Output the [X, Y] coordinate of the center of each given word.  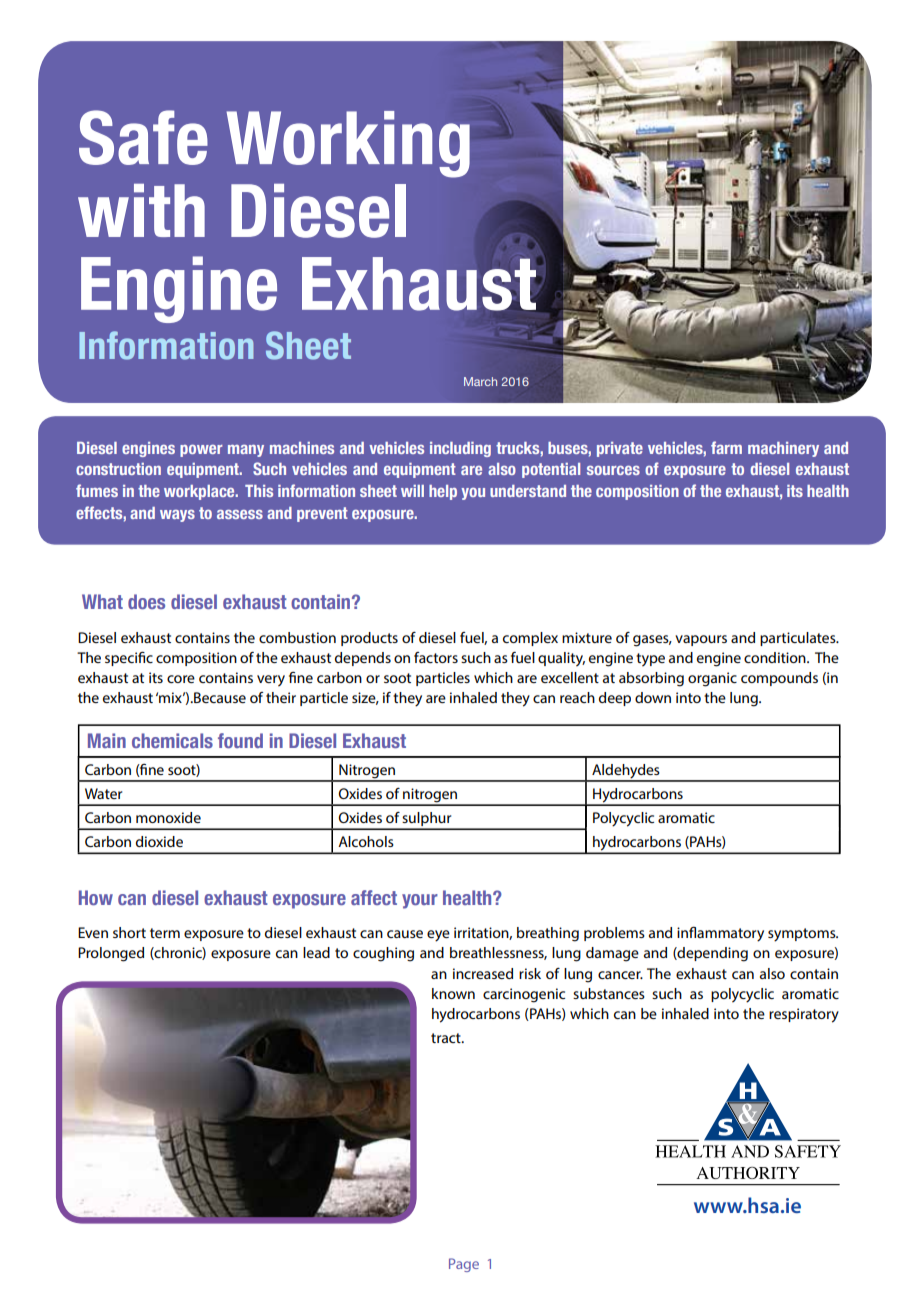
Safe [143, 137]
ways [177, 516]
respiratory [804, 1015]
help [443, 492]
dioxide [159, 841]
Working [348, 144]
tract [447, 1038]
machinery [783, 449]
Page [464, 1265]
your [420, 901]
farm [726, 447]
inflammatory [720, 934]
